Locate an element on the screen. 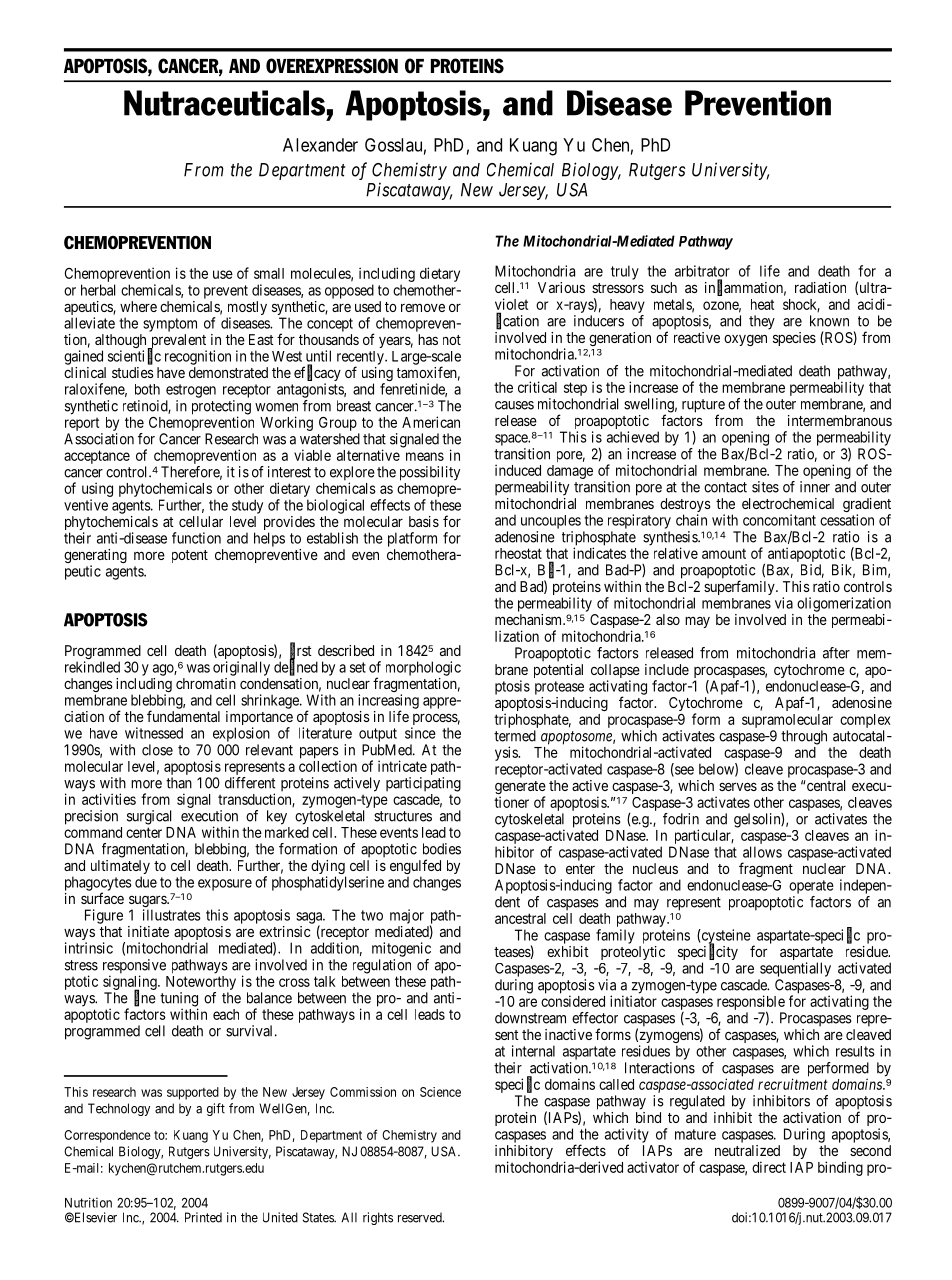 This screenshot has width=952, height=1280. estrogen is located at coordinates (191, 391).
